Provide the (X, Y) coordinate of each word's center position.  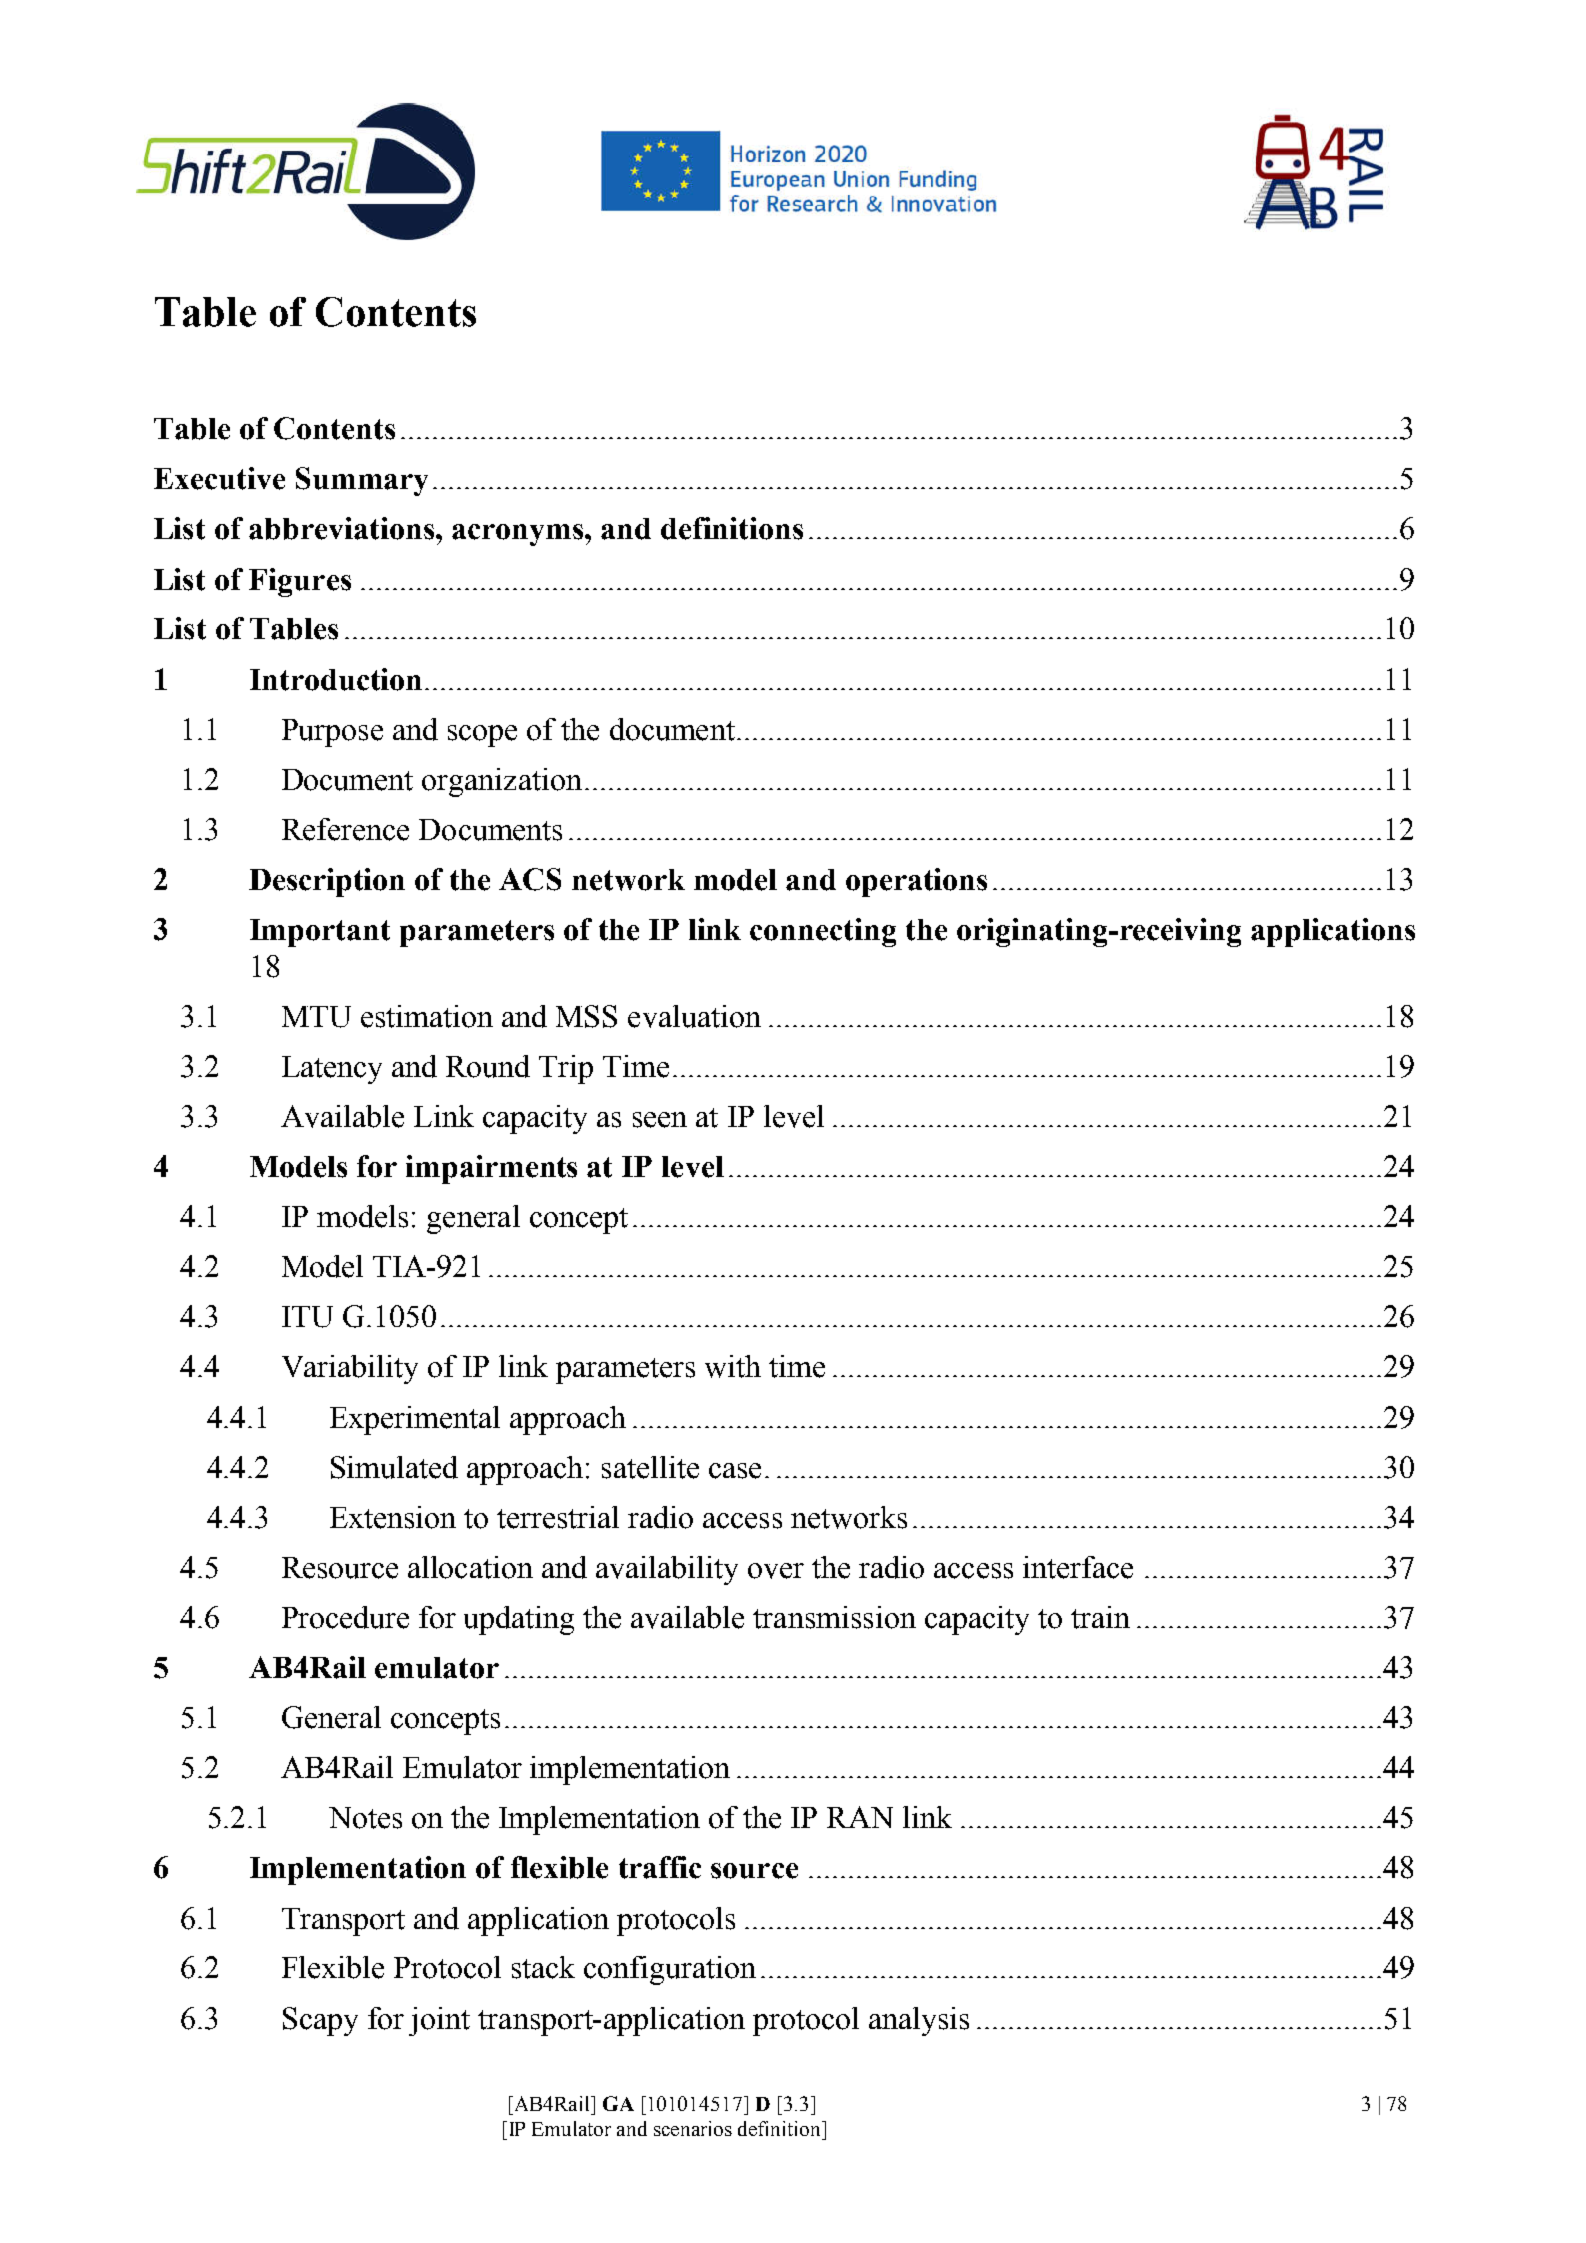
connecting (823, 932)
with (733, 1366)
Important (320, 933)
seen (660, 1120)
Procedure (345, 1617)
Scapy (320, 2021)
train (1100, 1617)
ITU (307, 1317)
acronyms (519, 535)
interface (1078, 1567)
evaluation (694, 1016)
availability (667, 1570)
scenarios (693, 2128)
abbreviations (343, 528)
